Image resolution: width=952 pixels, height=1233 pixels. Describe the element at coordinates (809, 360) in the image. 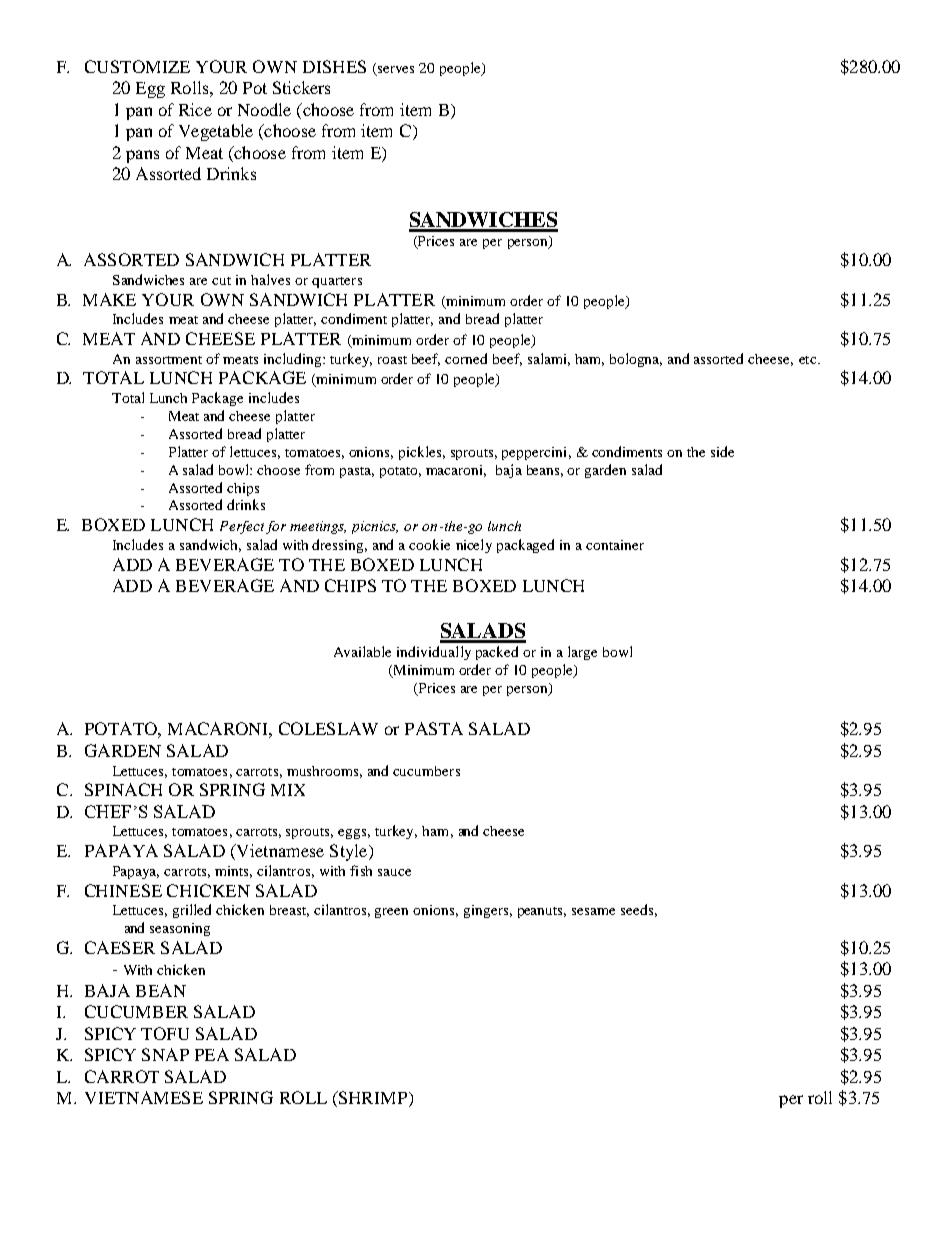

I see `etc` at that location.
